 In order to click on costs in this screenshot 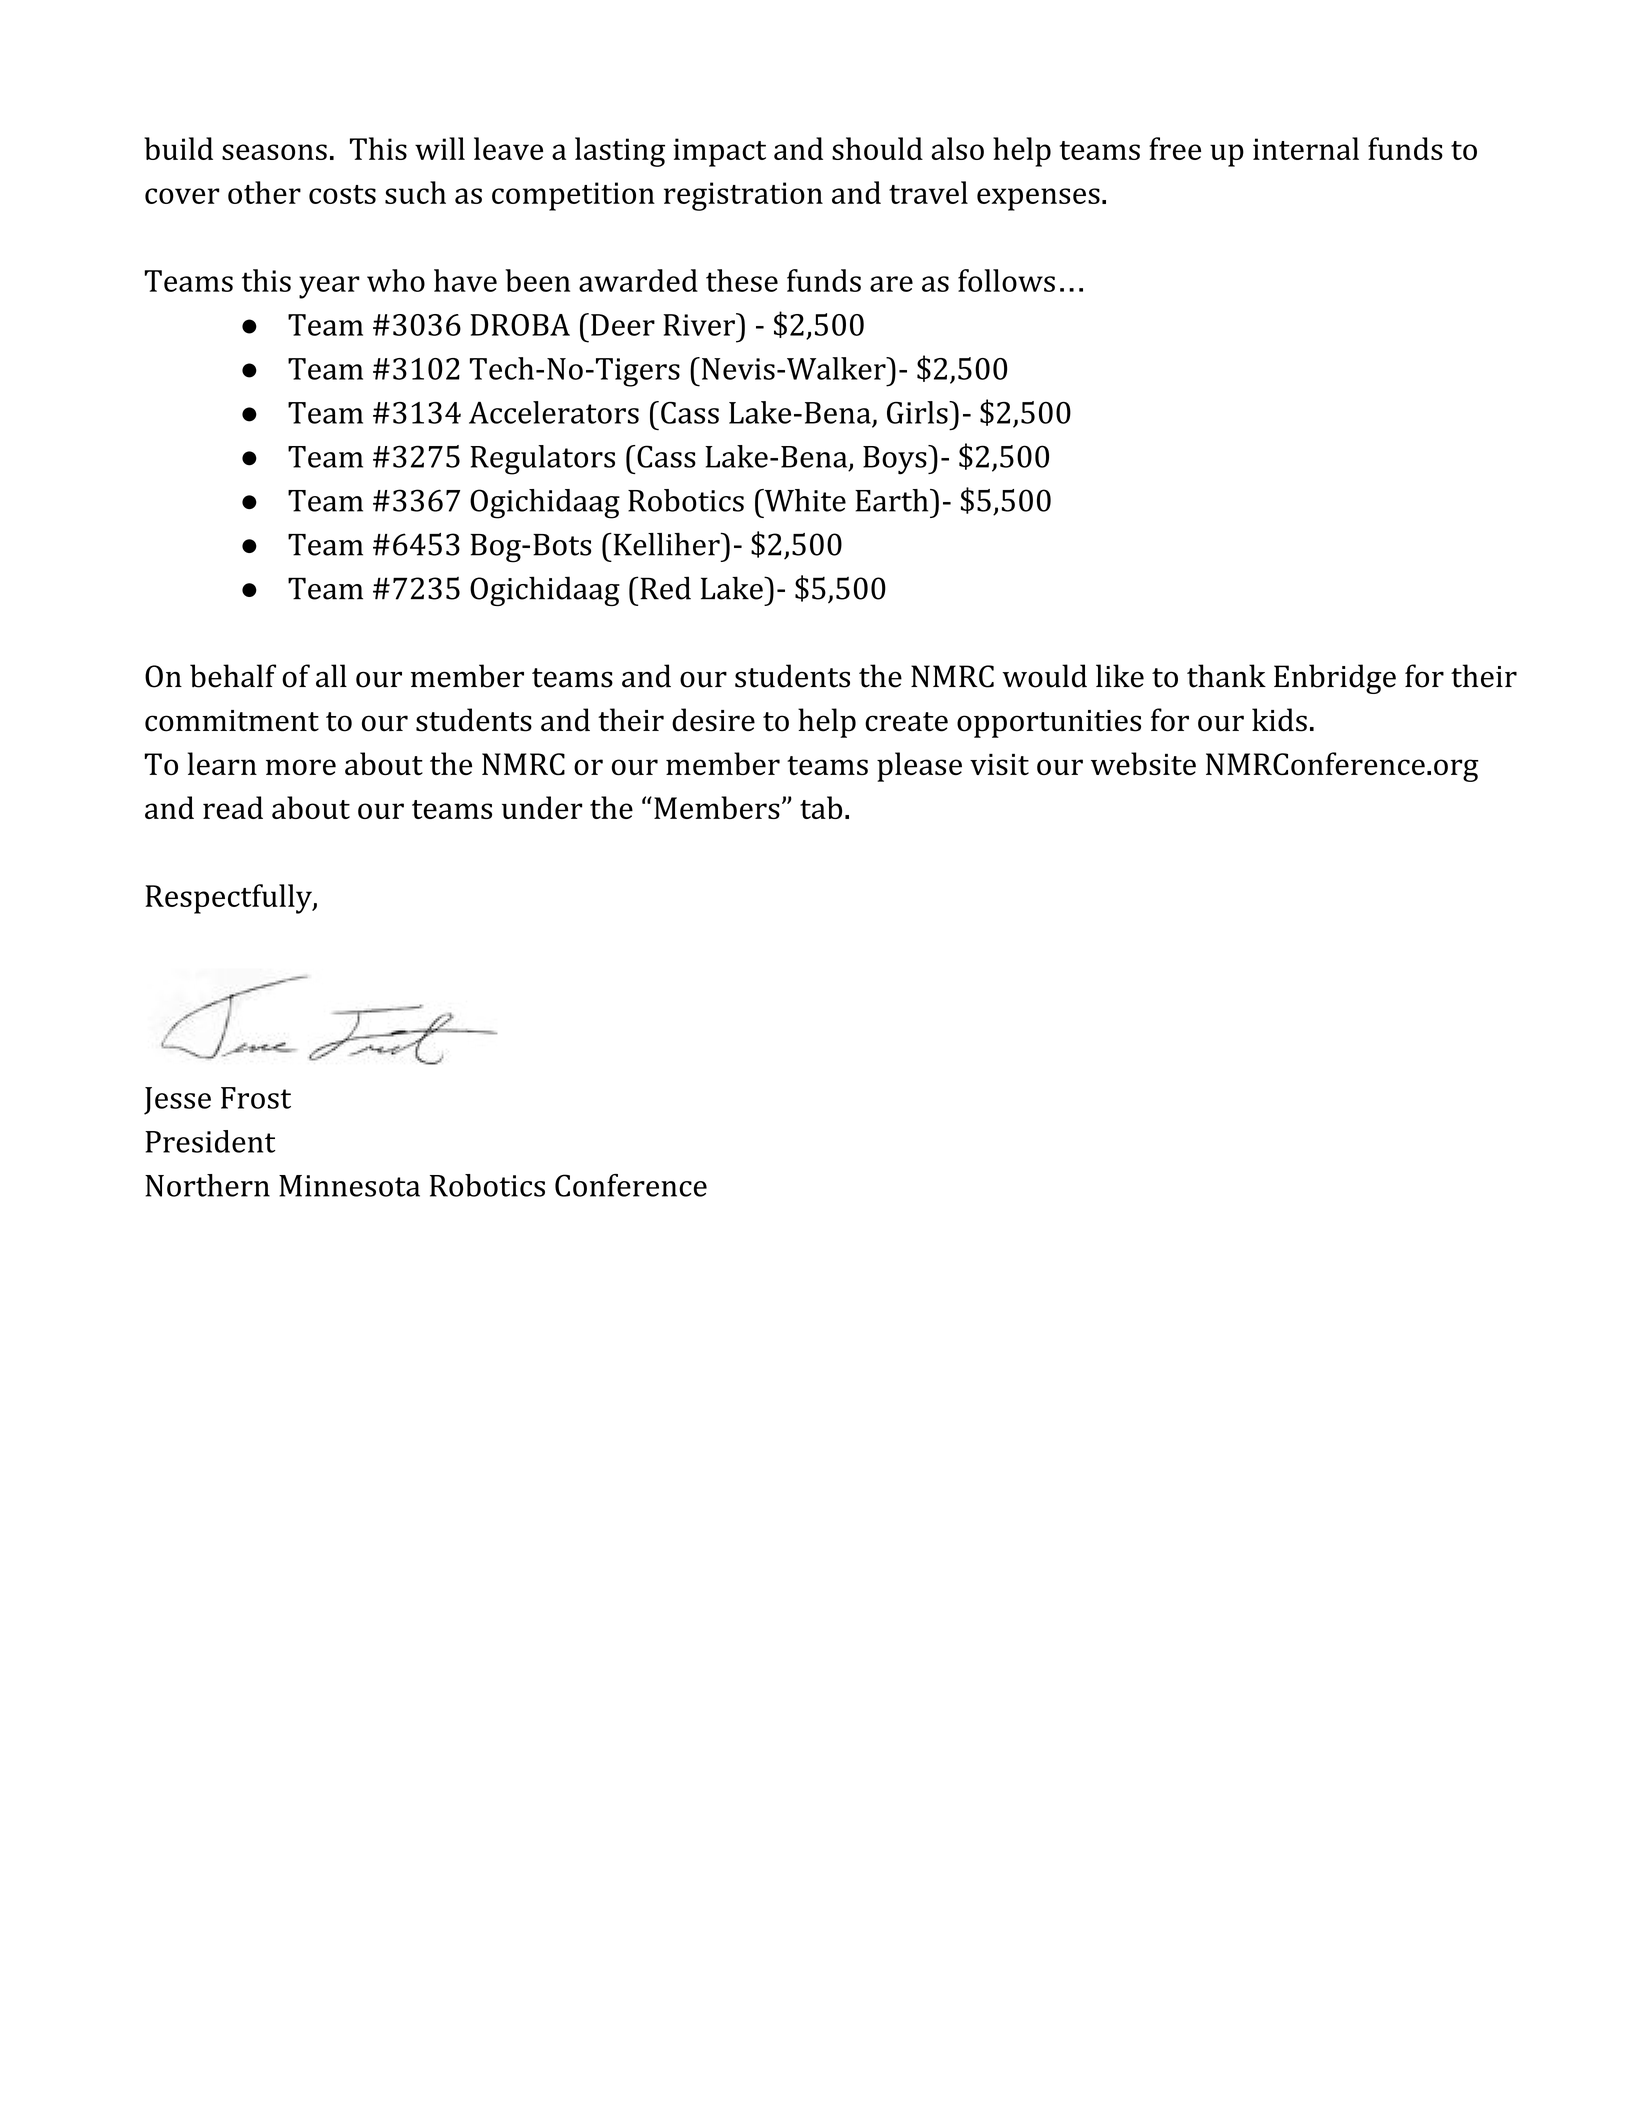, I will do `click(342, 194)`.
